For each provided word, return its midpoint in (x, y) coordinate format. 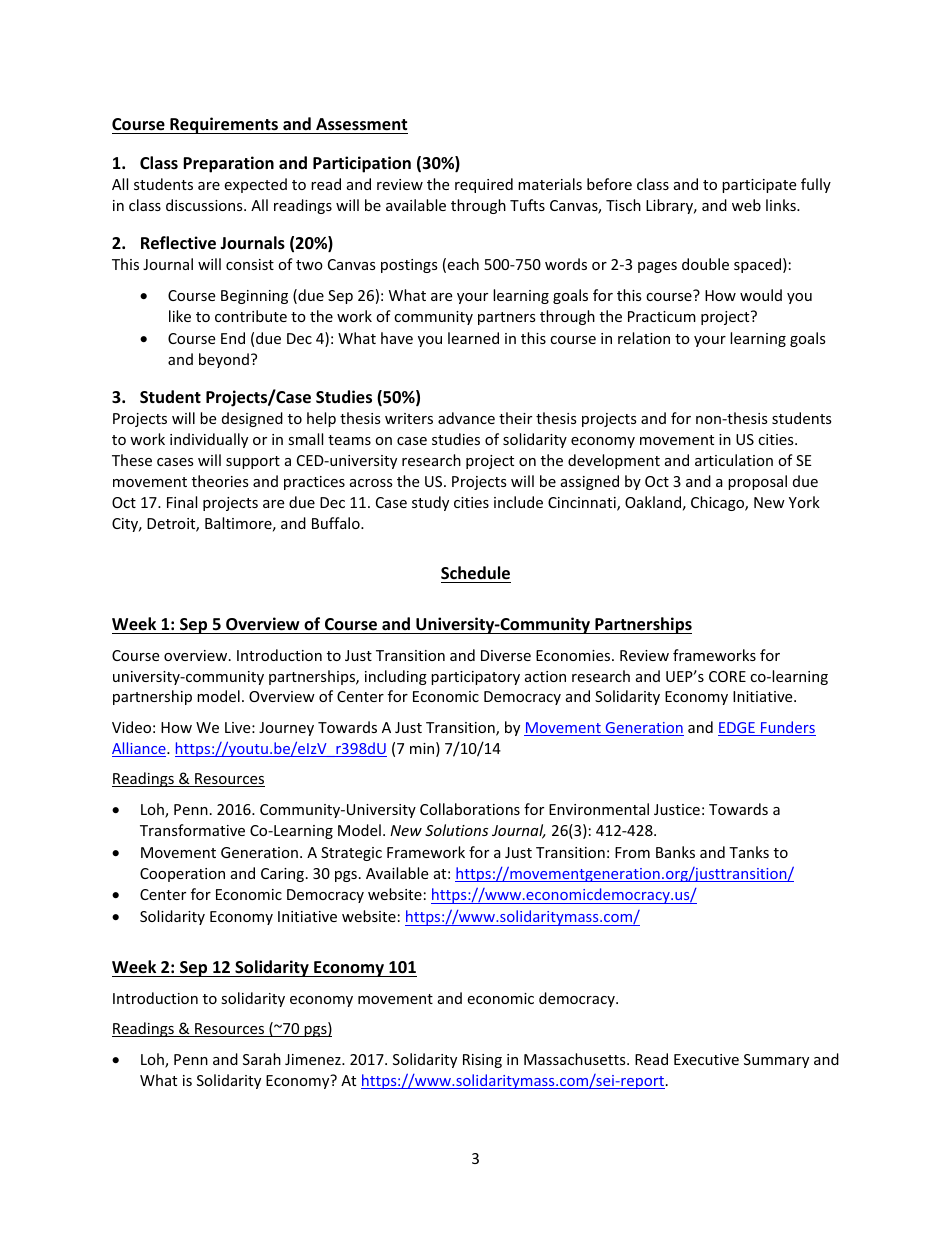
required (484, 185)
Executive (706, 1059)
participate (759, 186)
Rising (482, 1061)
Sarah (262, 1059)
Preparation (228, 164)
